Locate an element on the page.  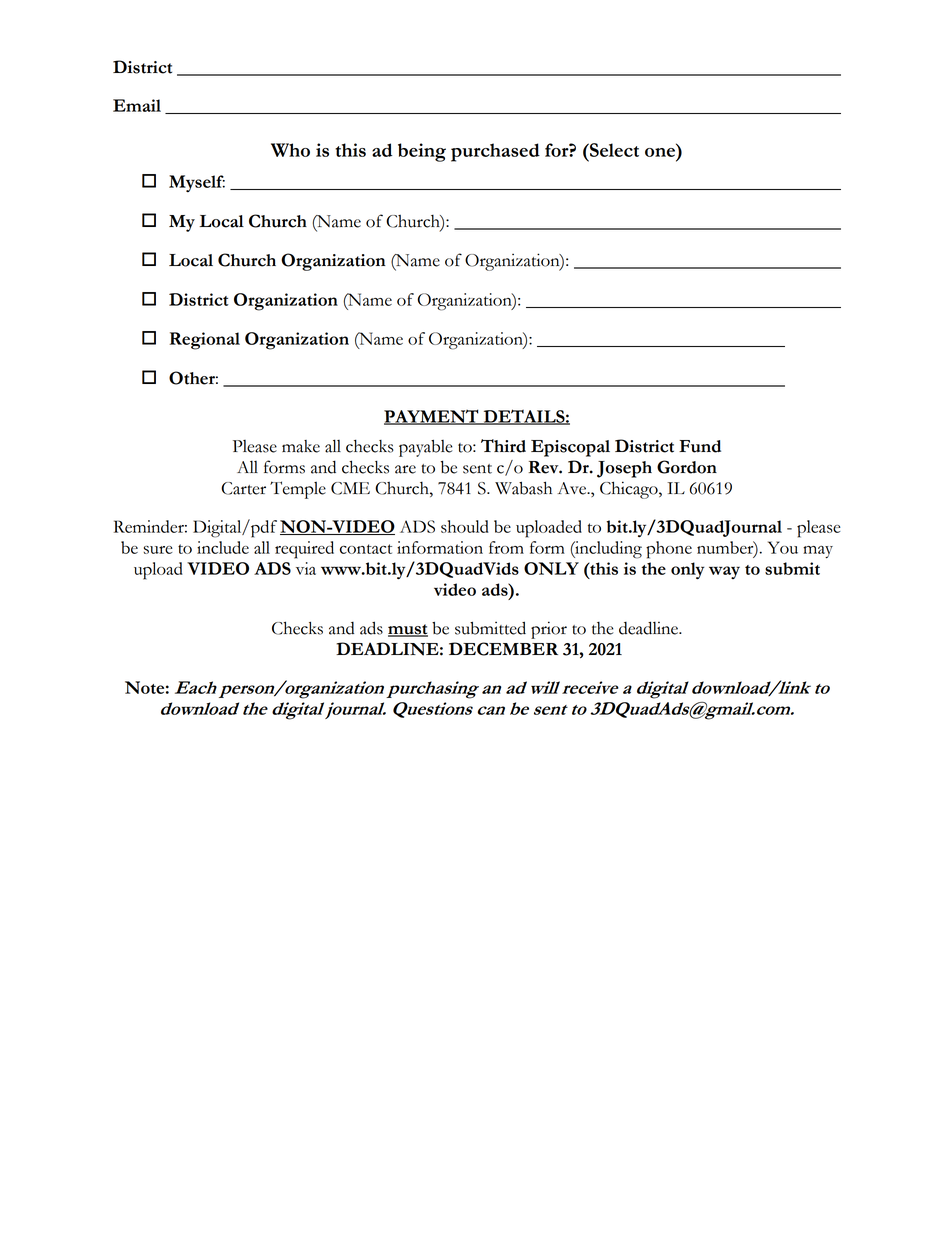
via is located at coordinates (306, 568).
